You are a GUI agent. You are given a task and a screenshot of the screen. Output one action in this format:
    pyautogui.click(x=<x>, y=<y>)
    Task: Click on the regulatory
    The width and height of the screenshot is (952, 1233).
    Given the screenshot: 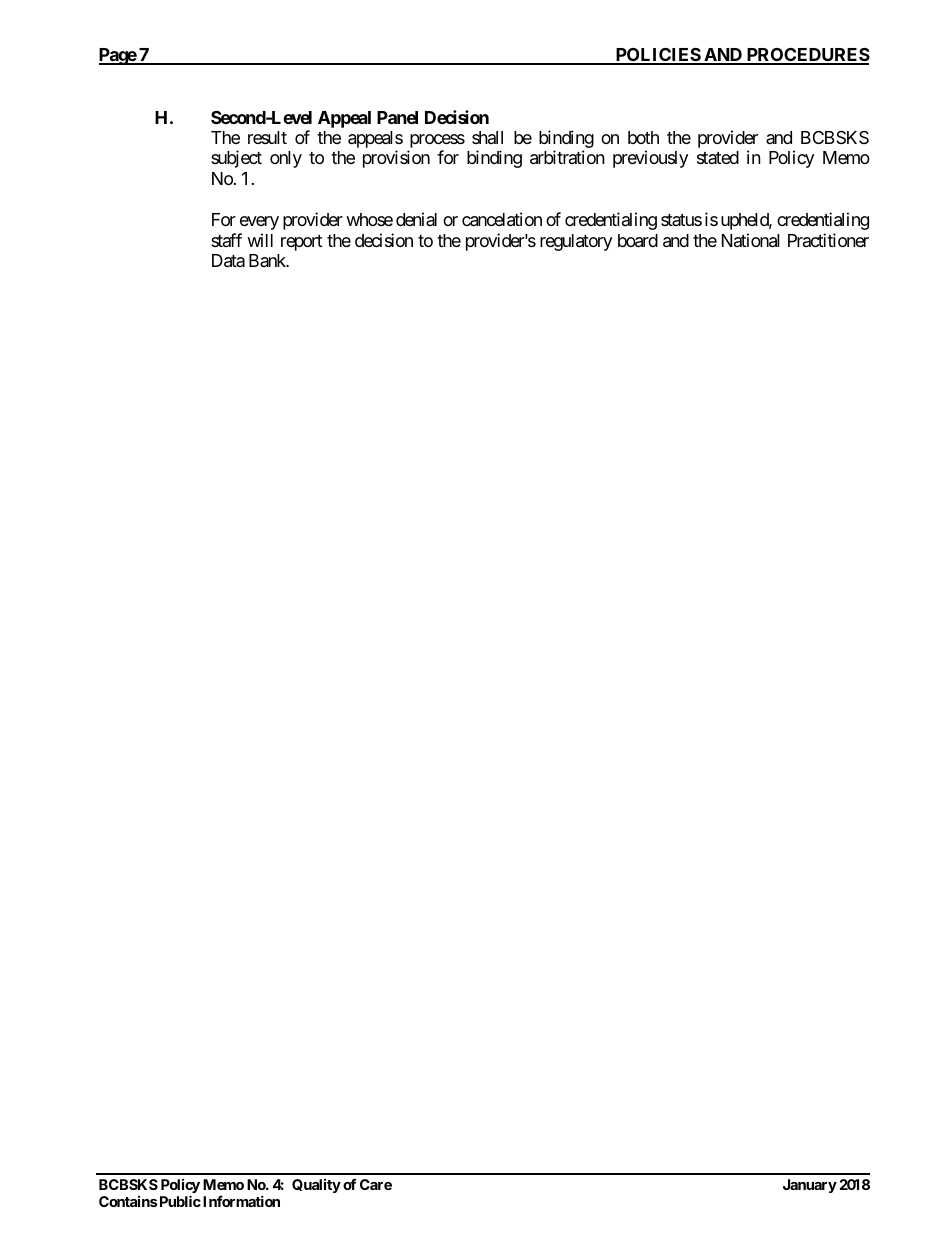 What is the action you would take?
    pyautogui.click(x=576, y=242)
